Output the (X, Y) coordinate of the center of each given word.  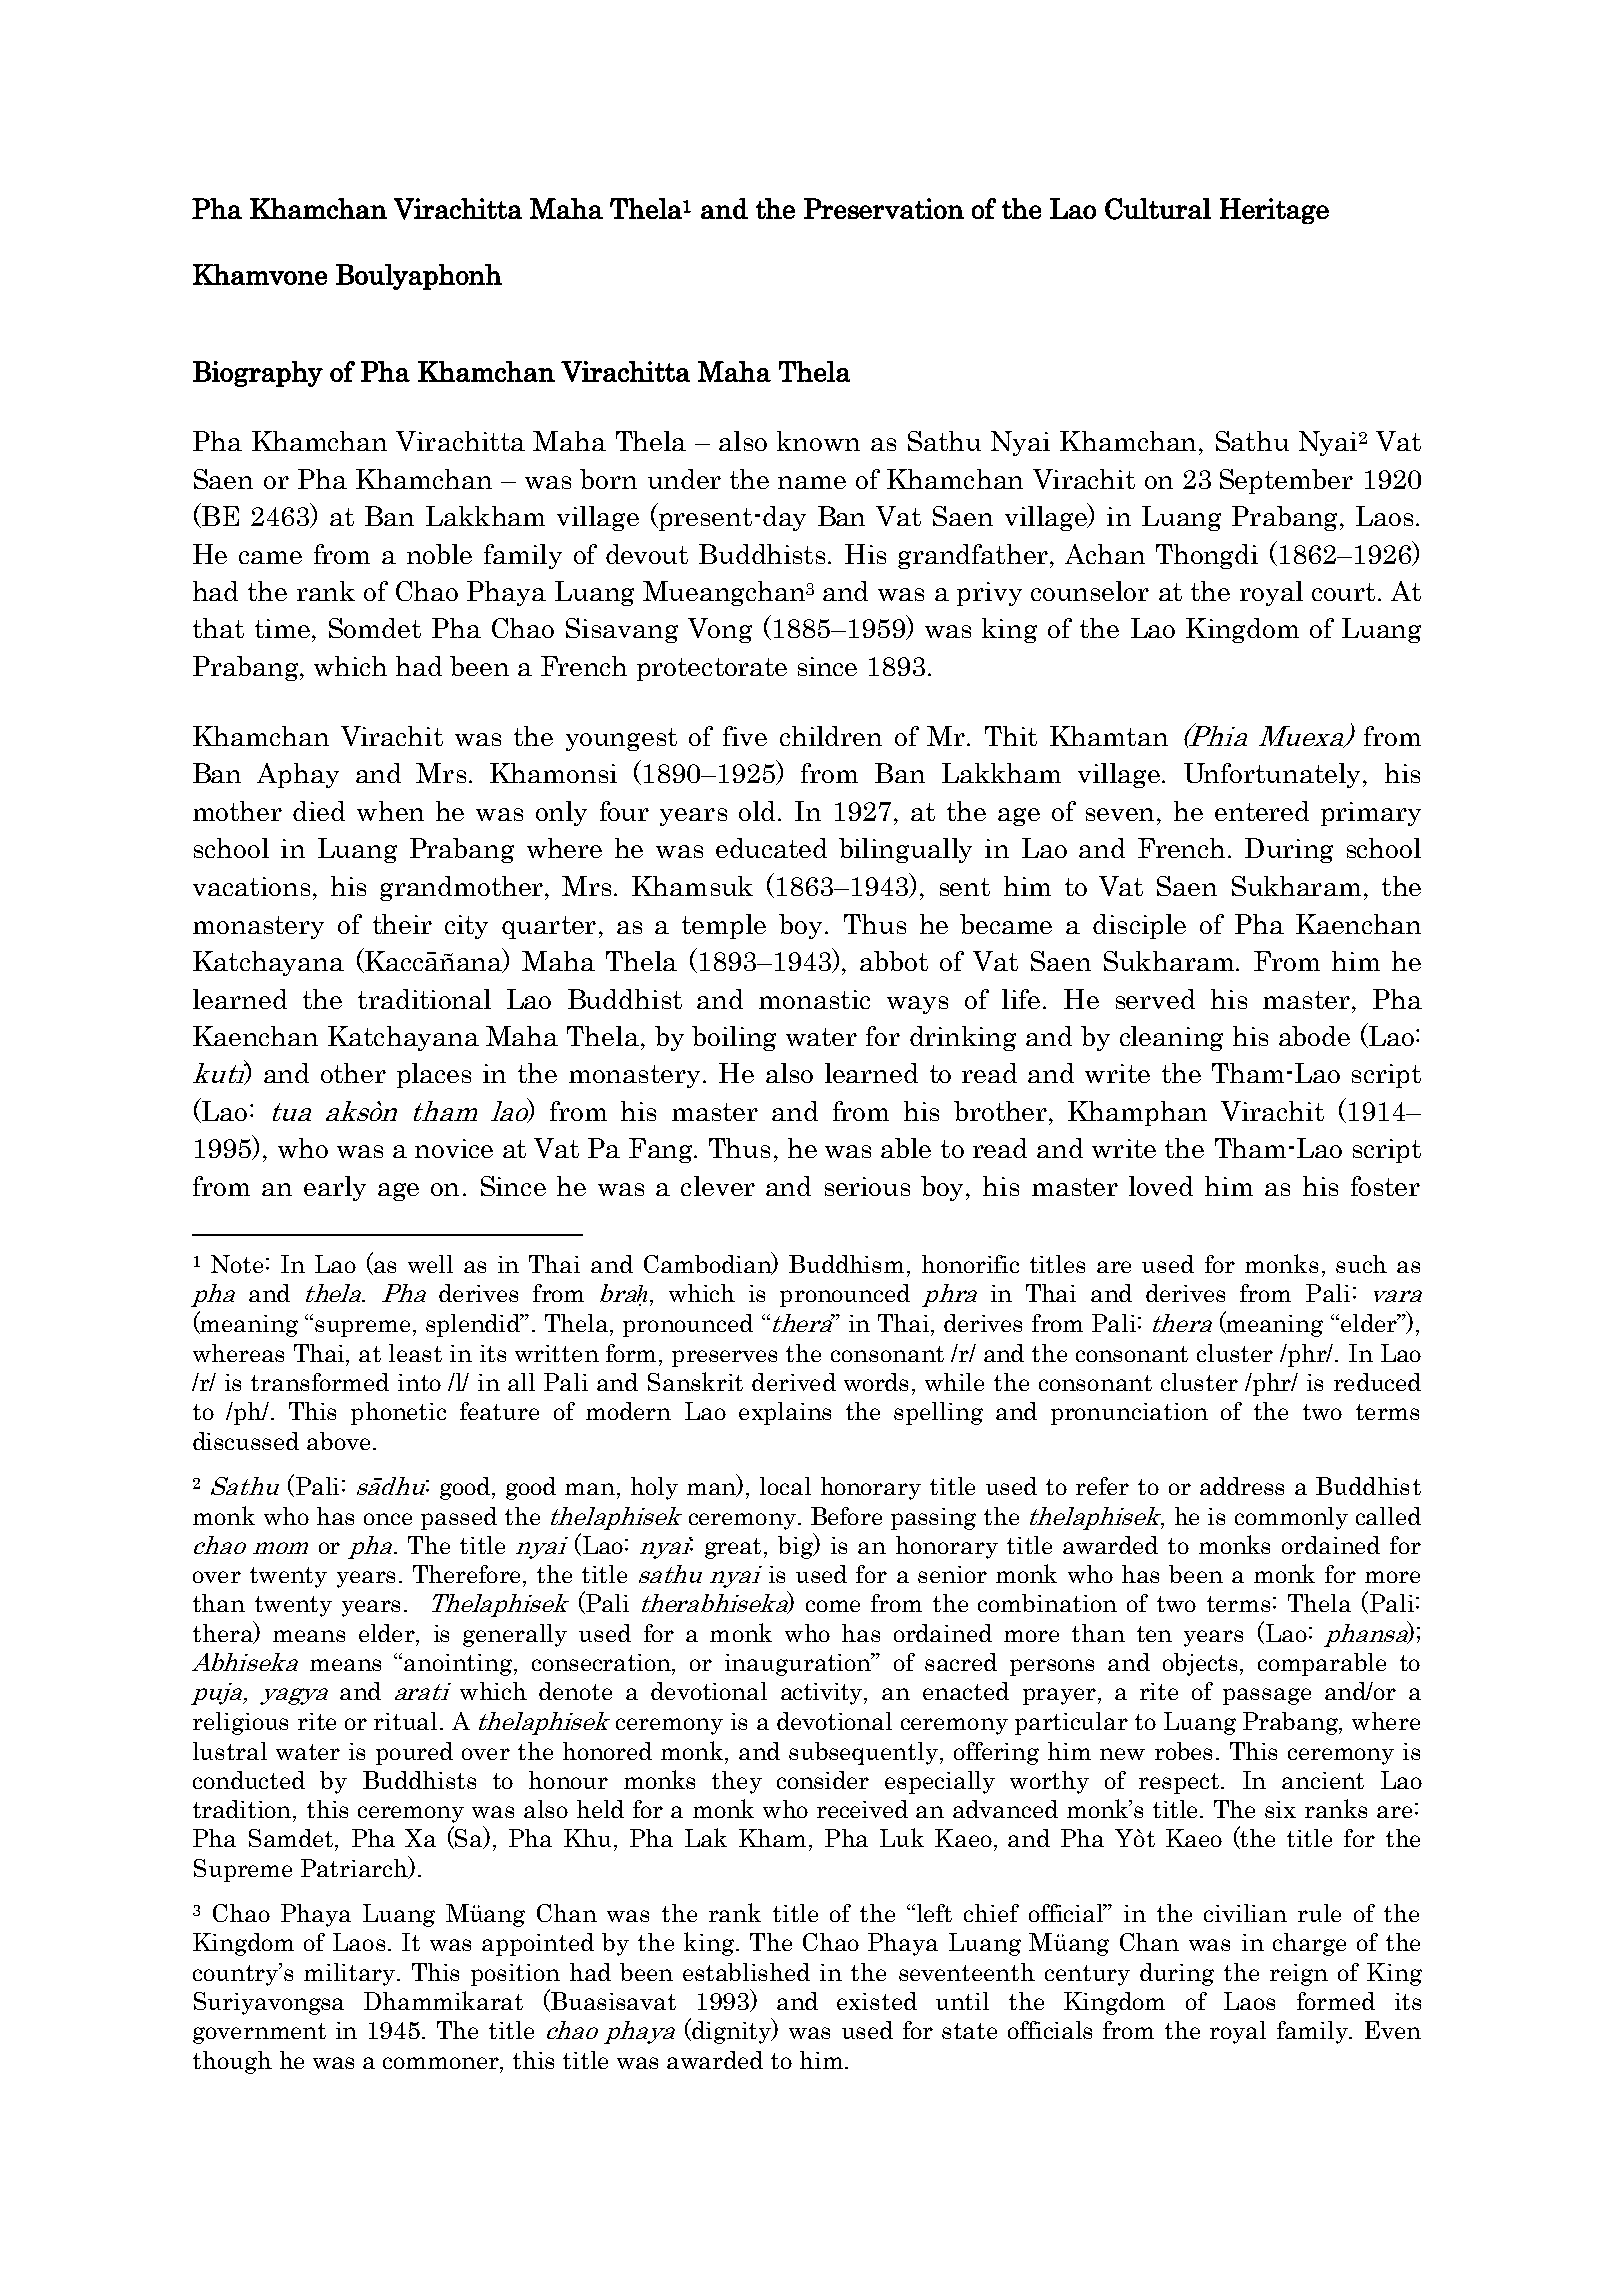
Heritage (1274, 211)
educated (771, 848)
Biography (258, 374)
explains (785, 1413)
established (746, 1972)
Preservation (884, 208)
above (338, 1441)
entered (1262, 811)
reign (1299, 1975)
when (390, 811)
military (351, 1974)
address (1242, 1486)
